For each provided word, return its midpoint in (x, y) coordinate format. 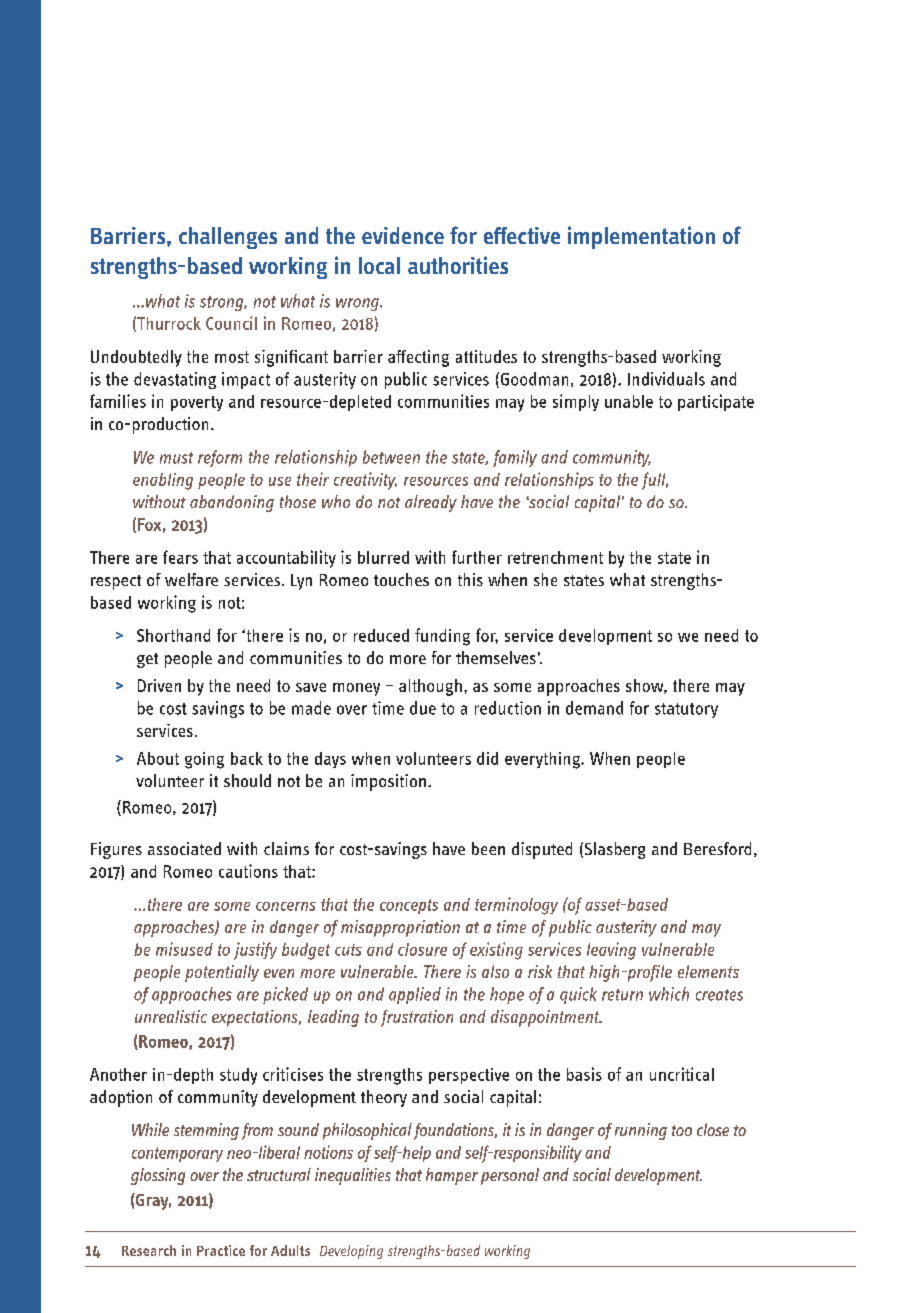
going (204, 760)
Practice (221, 1250)
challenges (228, 238)
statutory (686, 710)
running (641, 1131)
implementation (641, 237)
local (379, 265)
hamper (452, 1176)
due (423, 708)
